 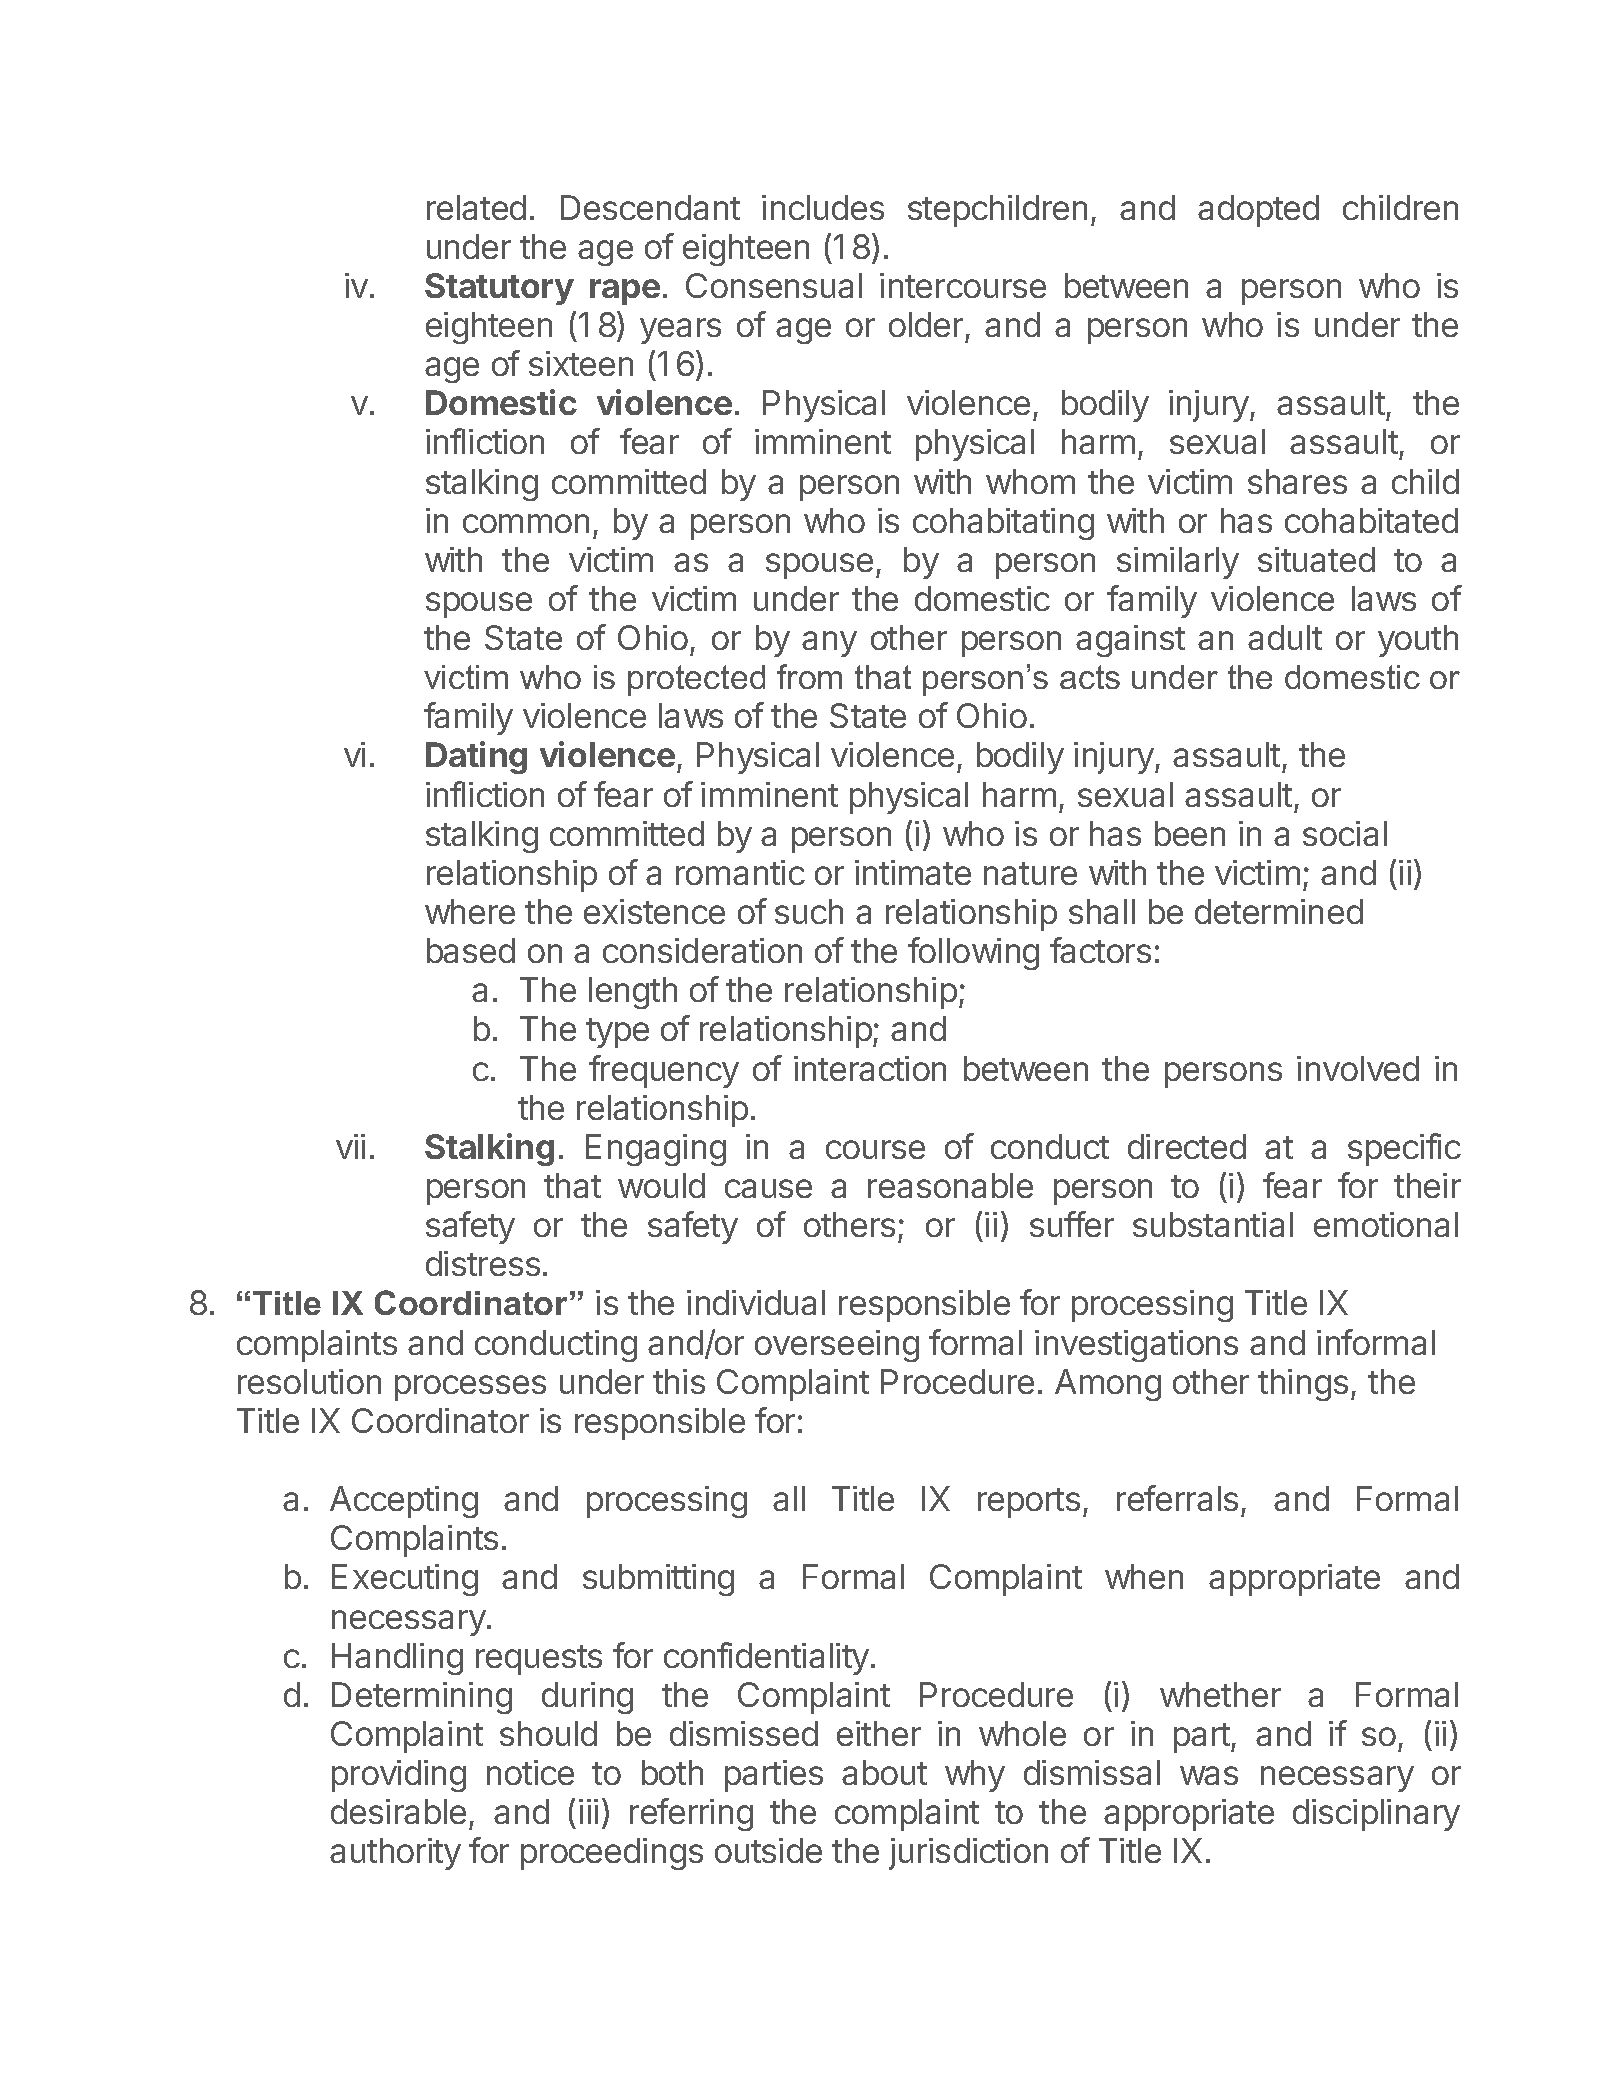 I want to click on desirable, so click(x=398, y=1811).
